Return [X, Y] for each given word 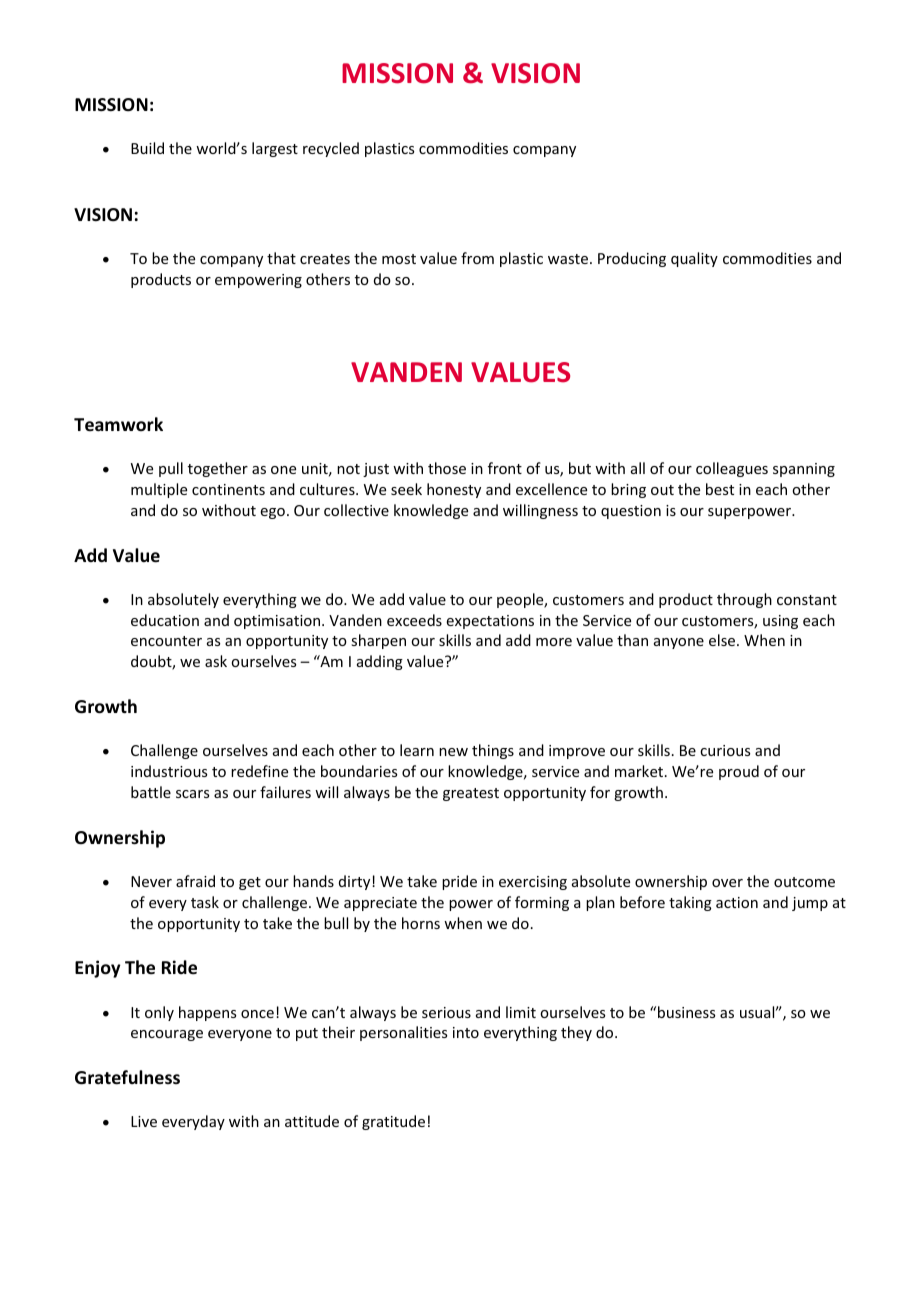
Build [147, 148]
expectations [490, 622]
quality [694, 259]
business [686, 1012]
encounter [166, 641]
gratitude [393, 1122]
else [722, 640]
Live [144, 1121]
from [477, 258]
